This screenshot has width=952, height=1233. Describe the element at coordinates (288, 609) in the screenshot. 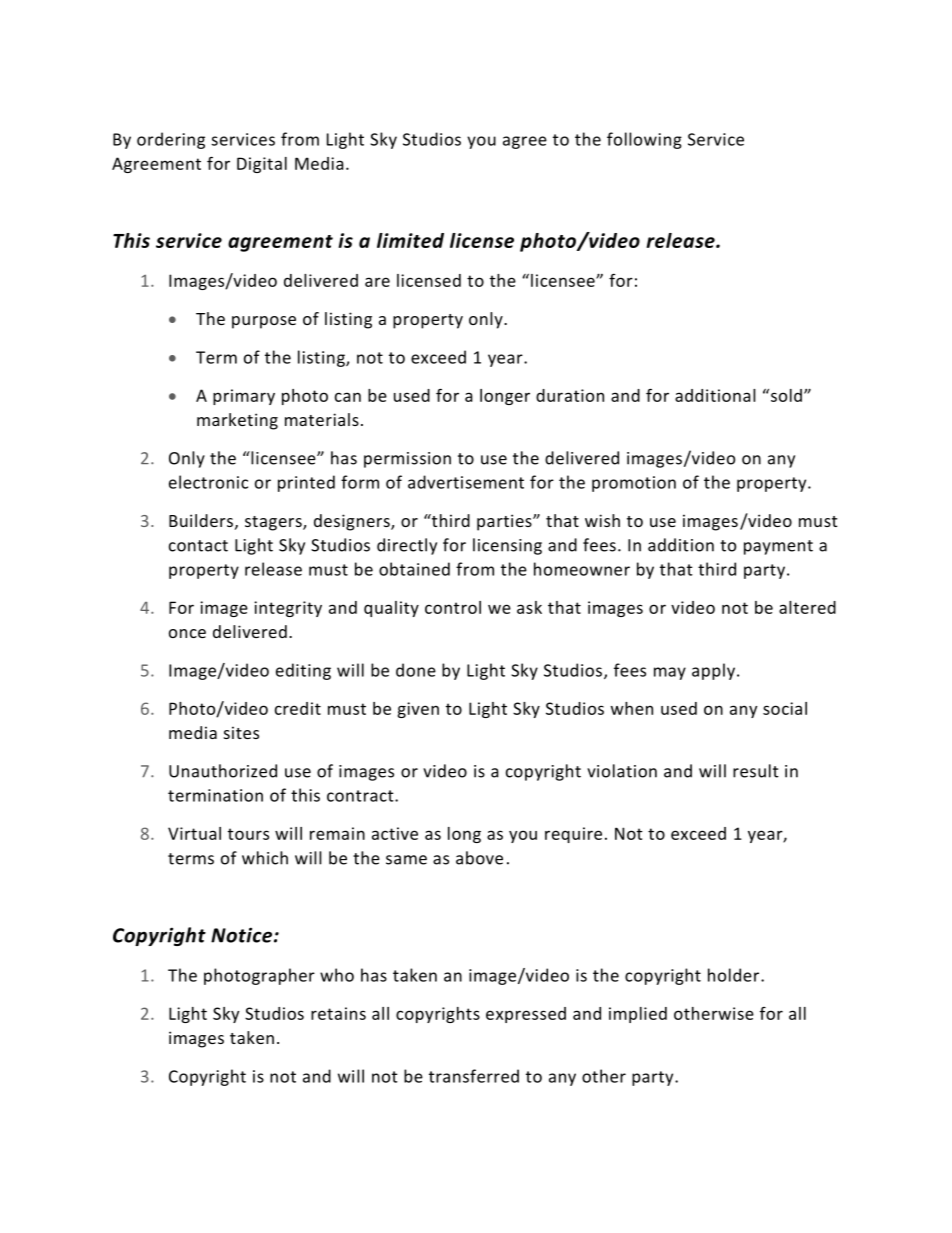

I see `integrity` at that location.
